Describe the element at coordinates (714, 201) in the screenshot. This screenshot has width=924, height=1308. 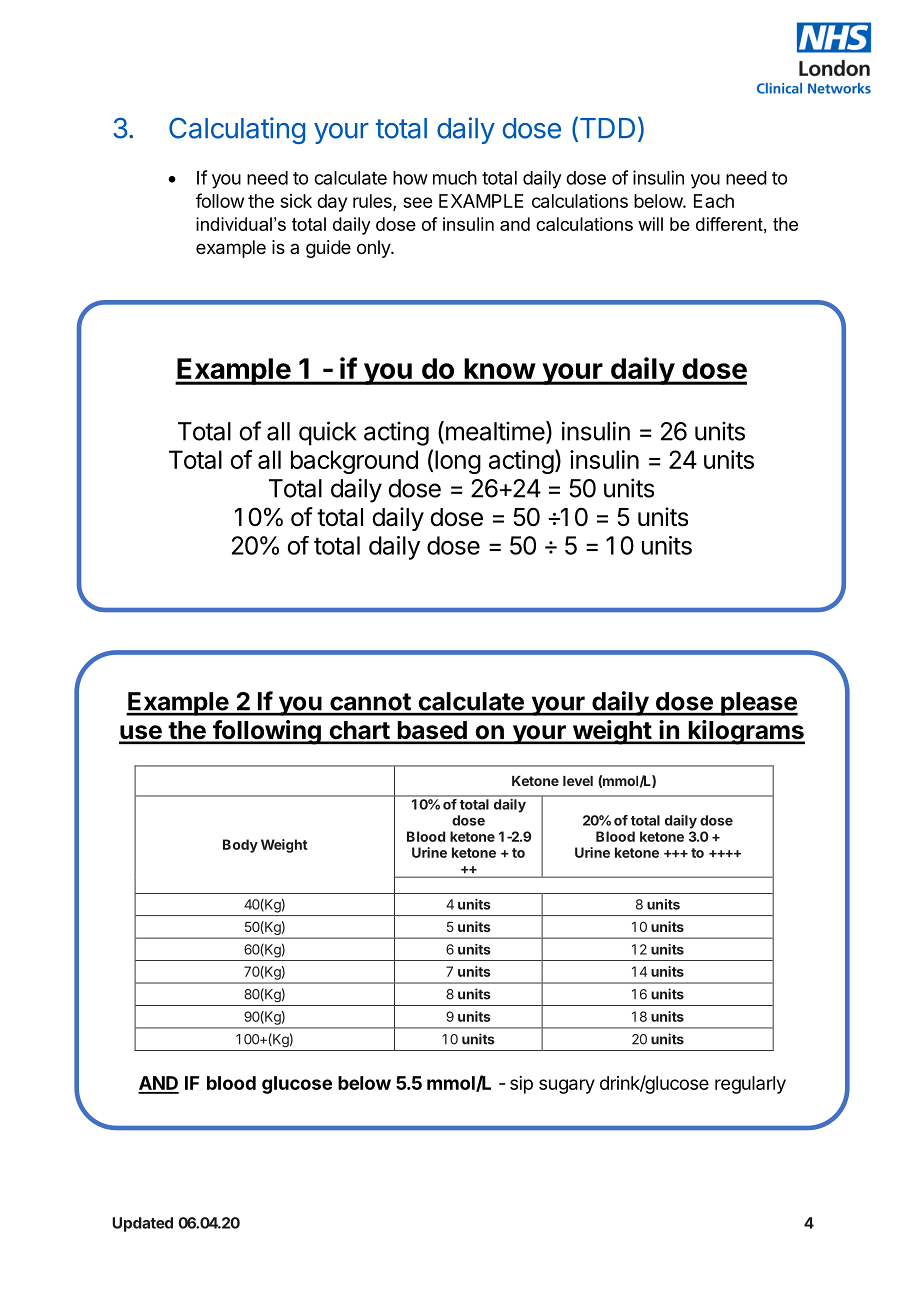
I see `Each` at that location.
